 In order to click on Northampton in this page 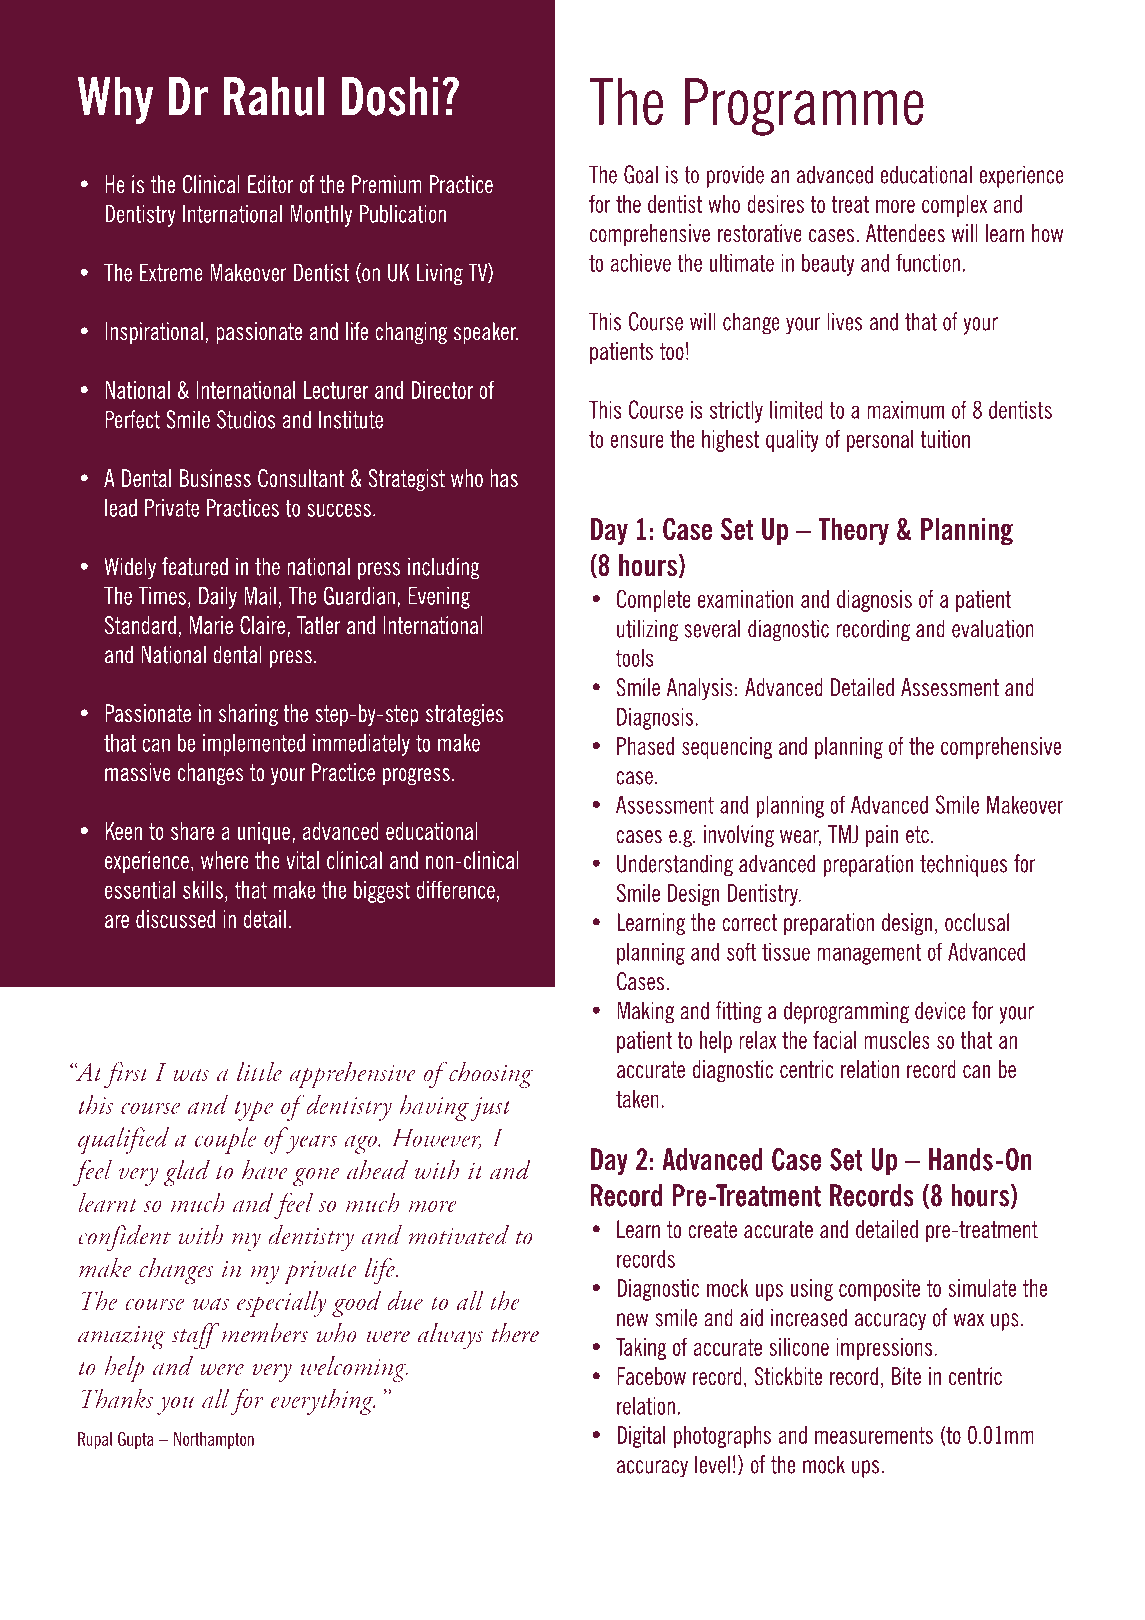, I will do `click(214, 1440)`.
